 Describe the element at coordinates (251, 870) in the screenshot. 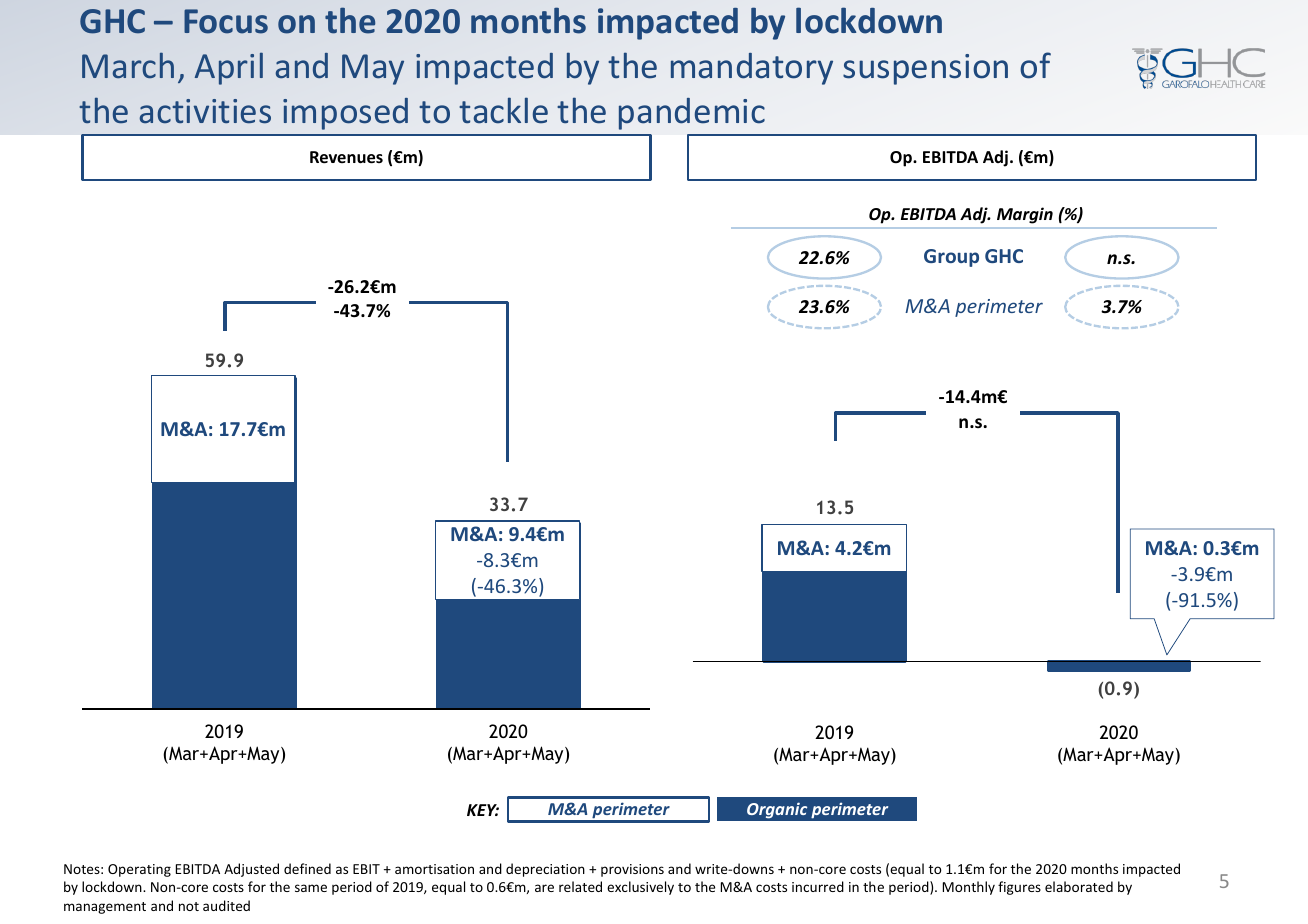

I see `Adjusted` at that location.
